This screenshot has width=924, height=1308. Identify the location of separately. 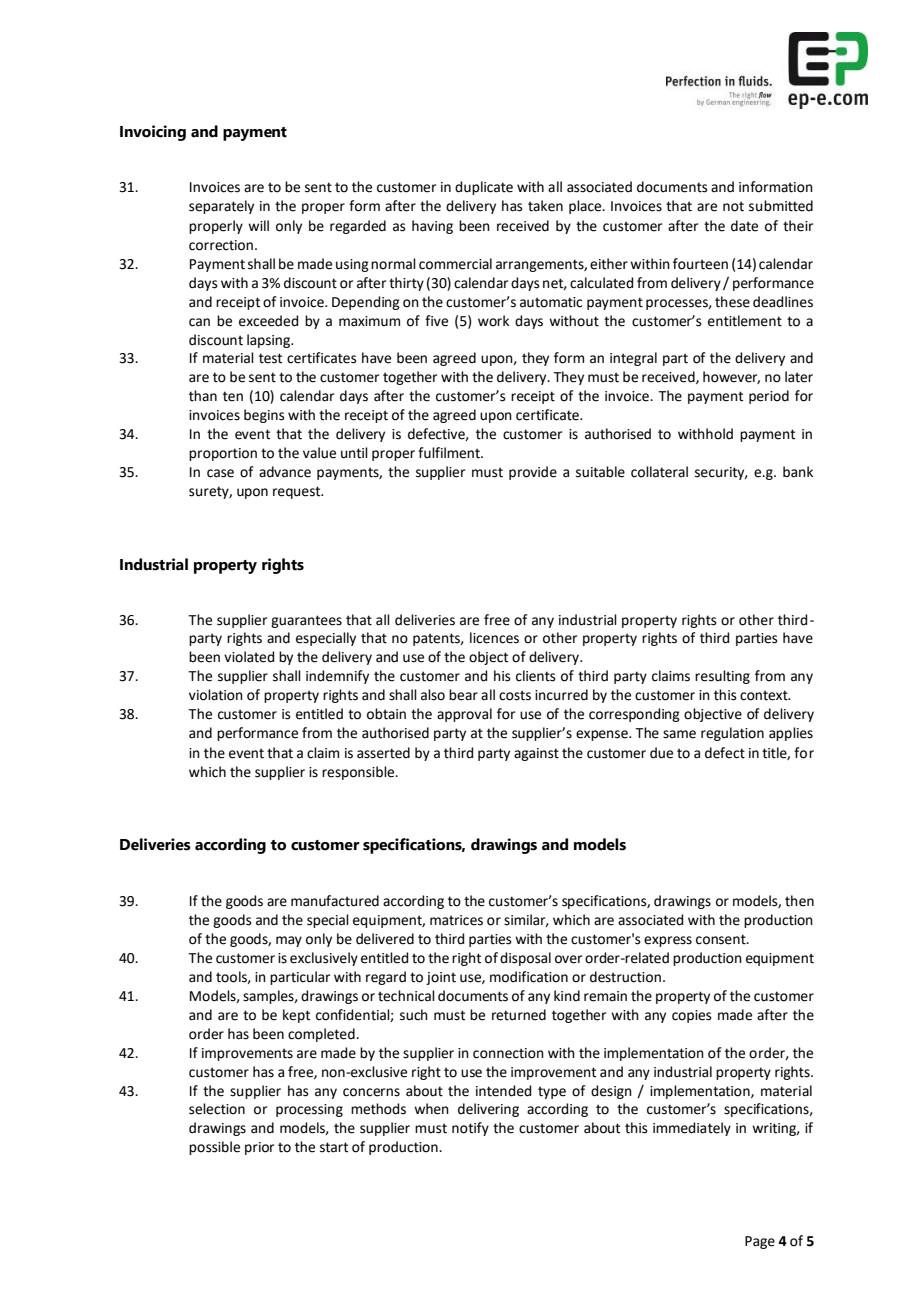
(221, 207).
